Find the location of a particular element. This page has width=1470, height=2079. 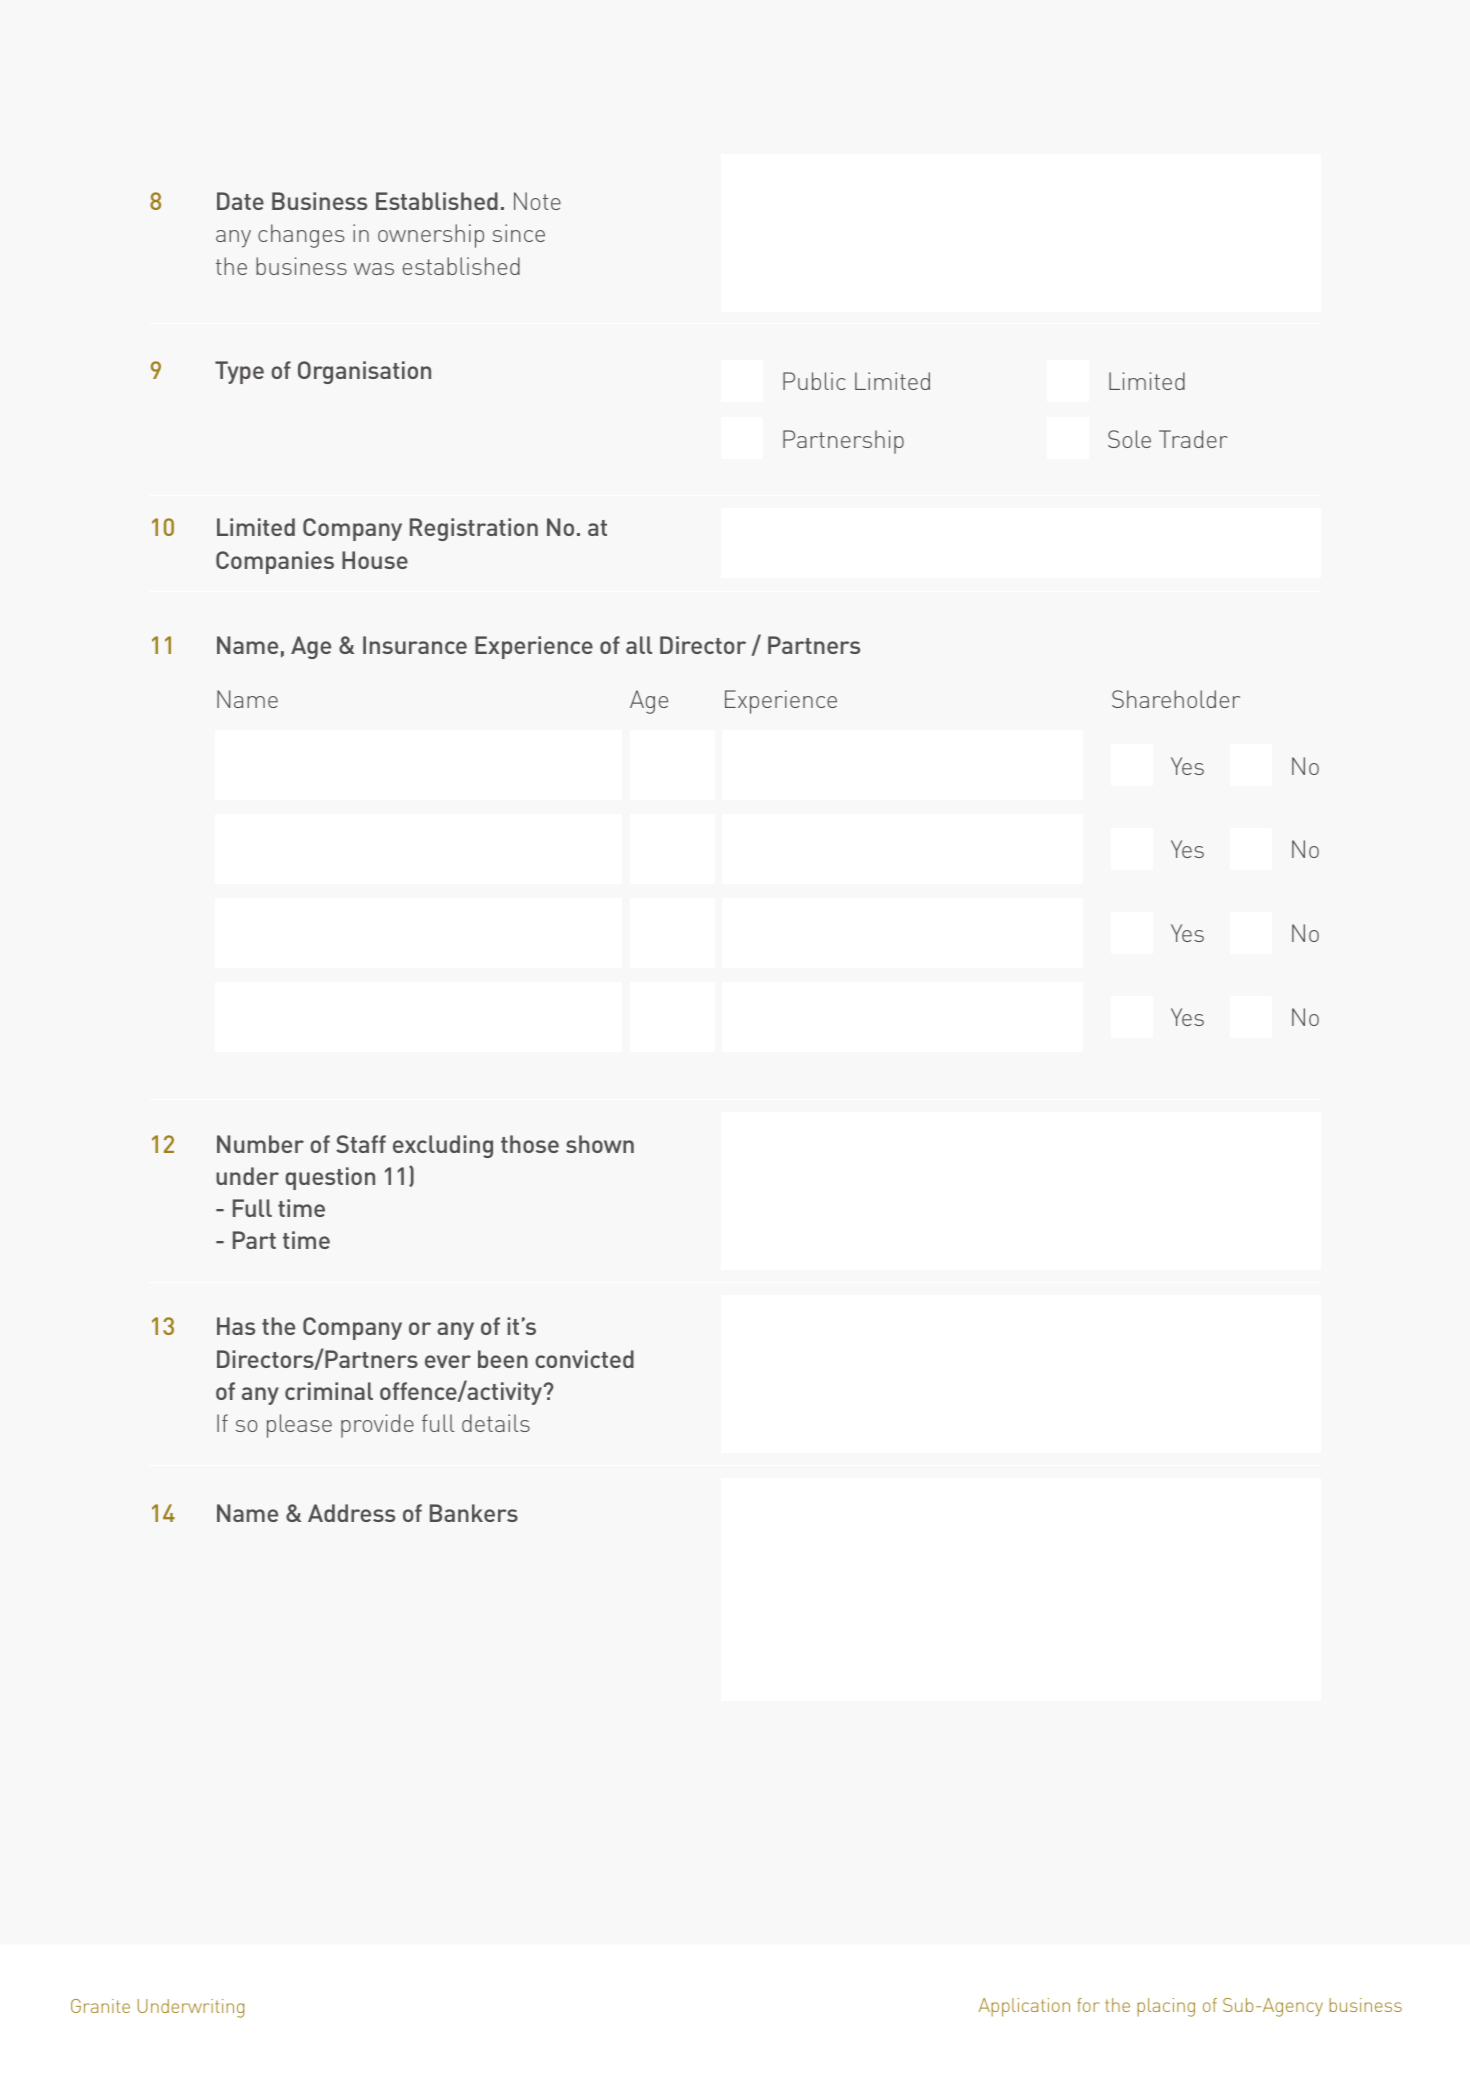

Sole is located at coordinates (1129, 439).
